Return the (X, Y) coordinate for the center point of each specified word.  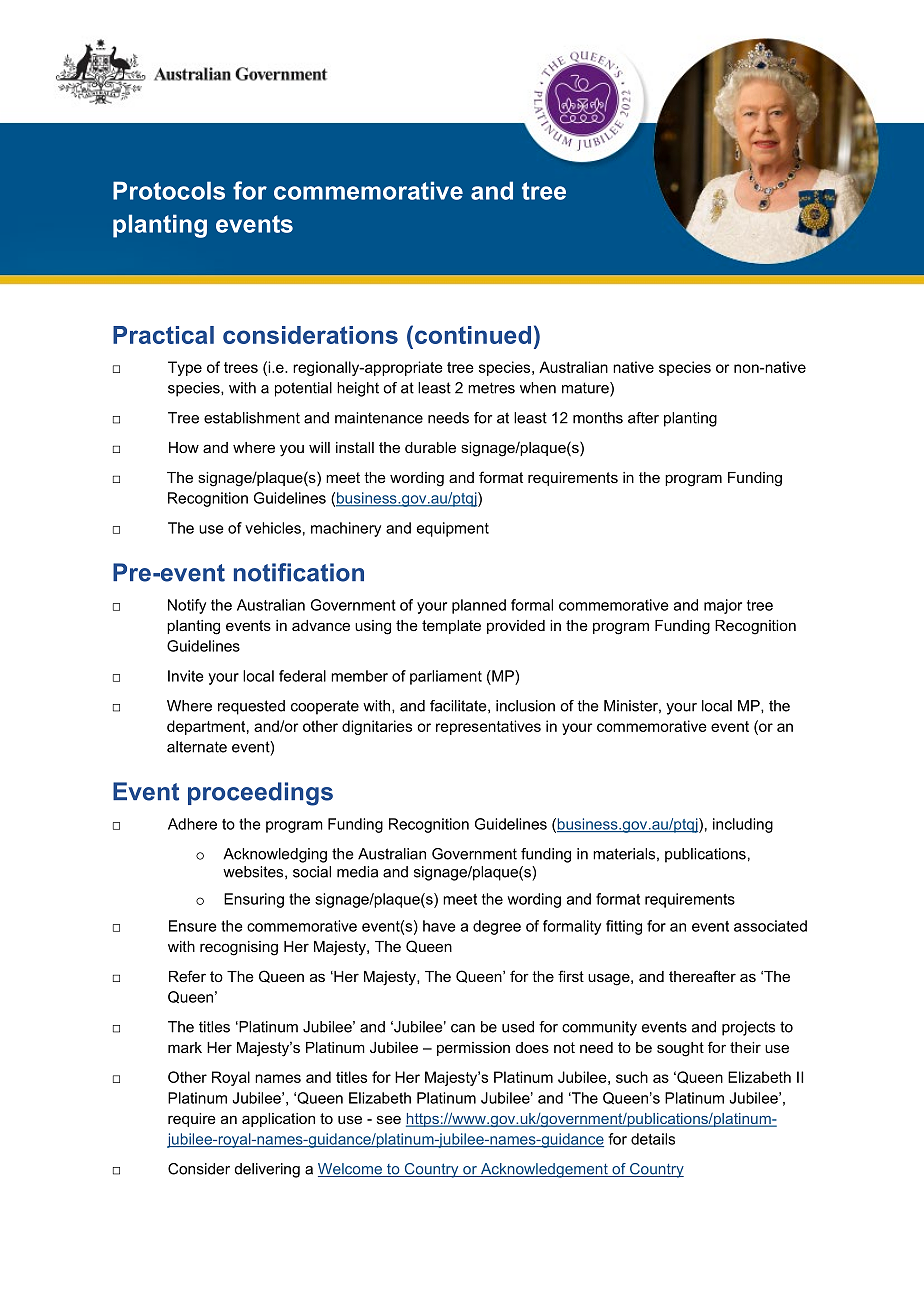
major (723, 606)
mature (586, 389)
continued (471, 334)
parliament (446, 677)
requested (251, 707)
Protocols (169, 190)
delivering (267, 1170)
